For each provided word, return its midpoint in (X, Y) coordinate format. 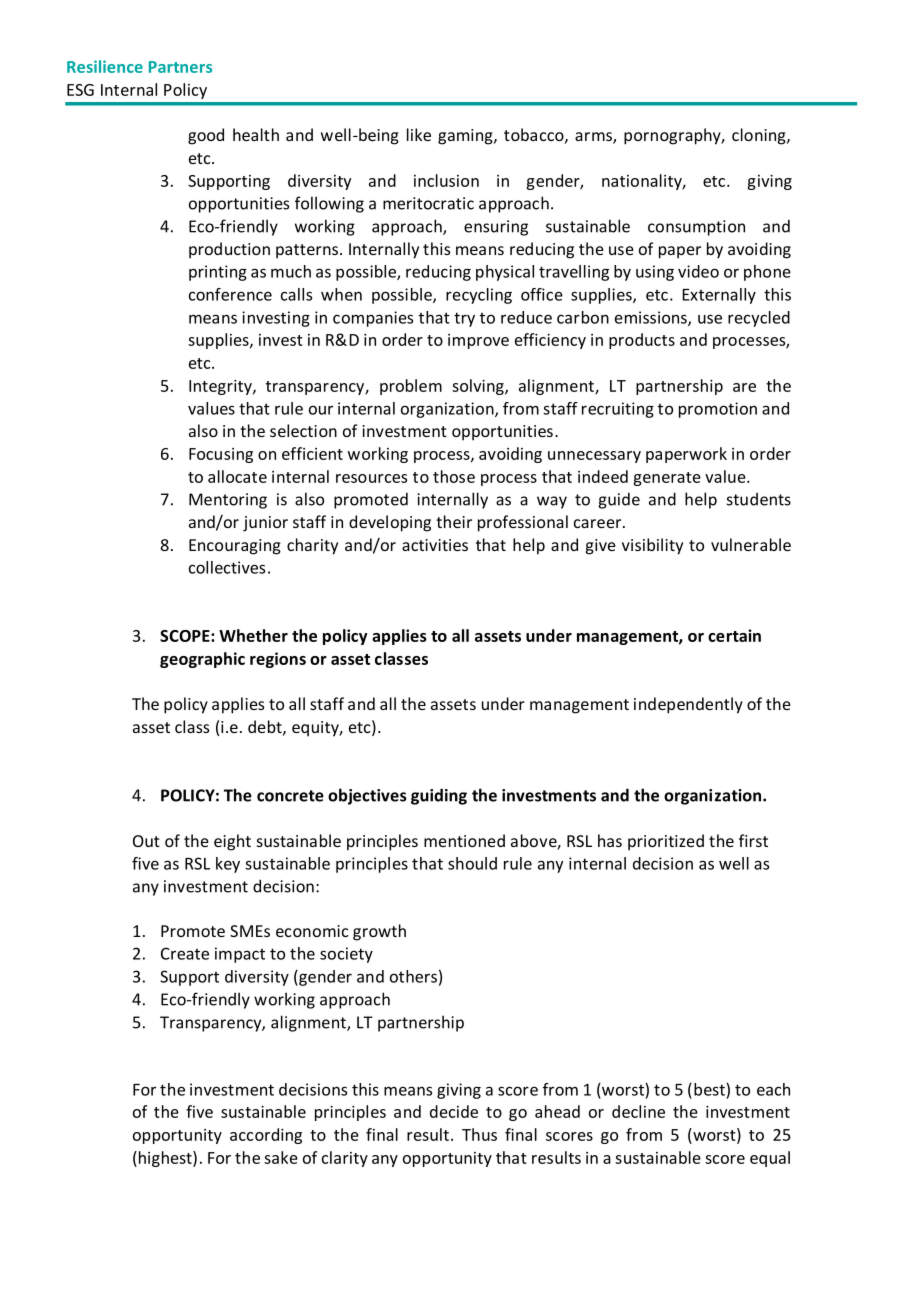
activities (435, 545)
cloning (760, 136)
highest (165, 1159)
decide (454, 1111)
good (206, 136)
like (419, 134)
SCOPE (186, 636)
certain (734, 635)
